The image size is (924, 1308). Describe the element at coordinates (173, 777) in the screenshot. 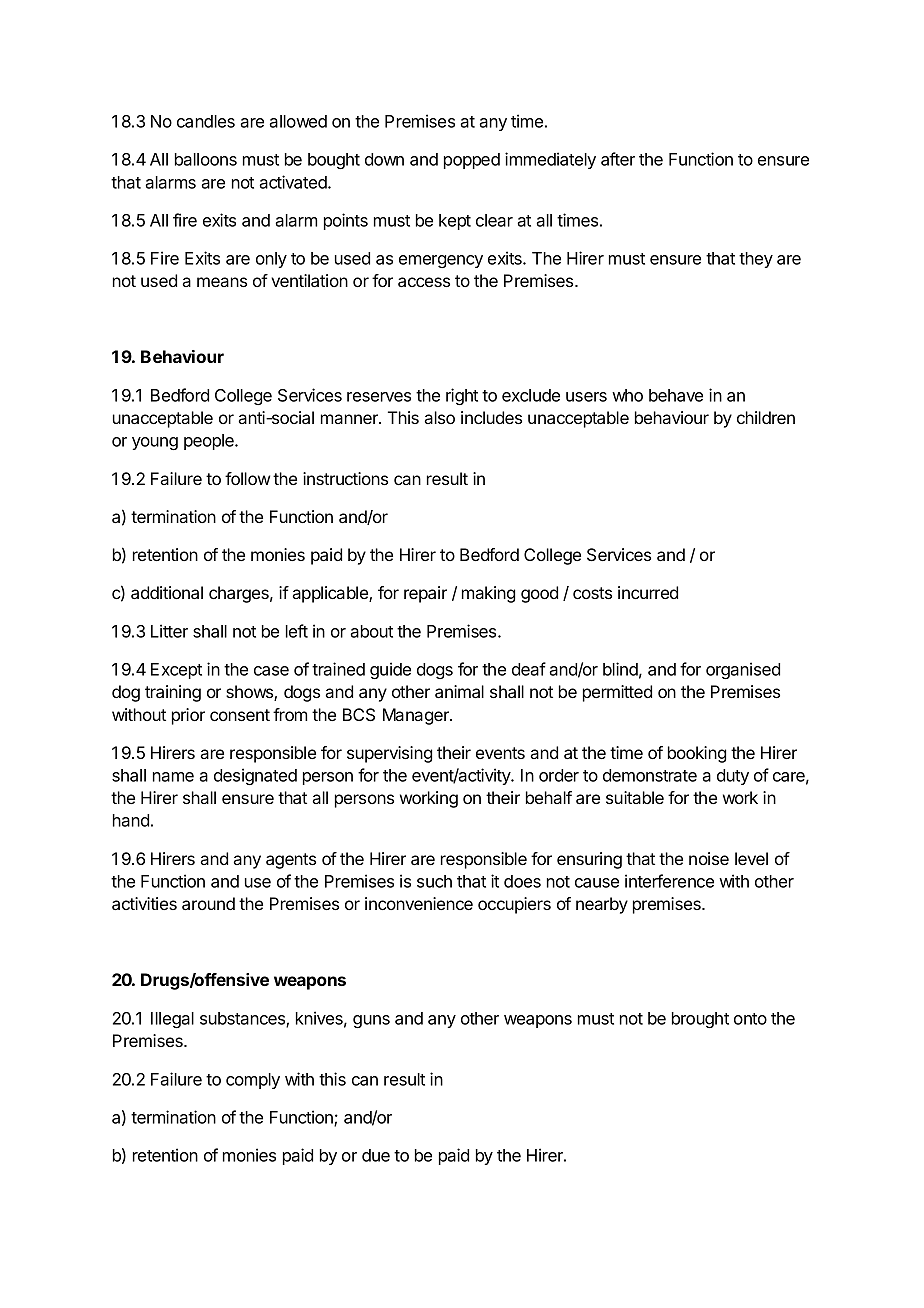

I see `name` at that location.
